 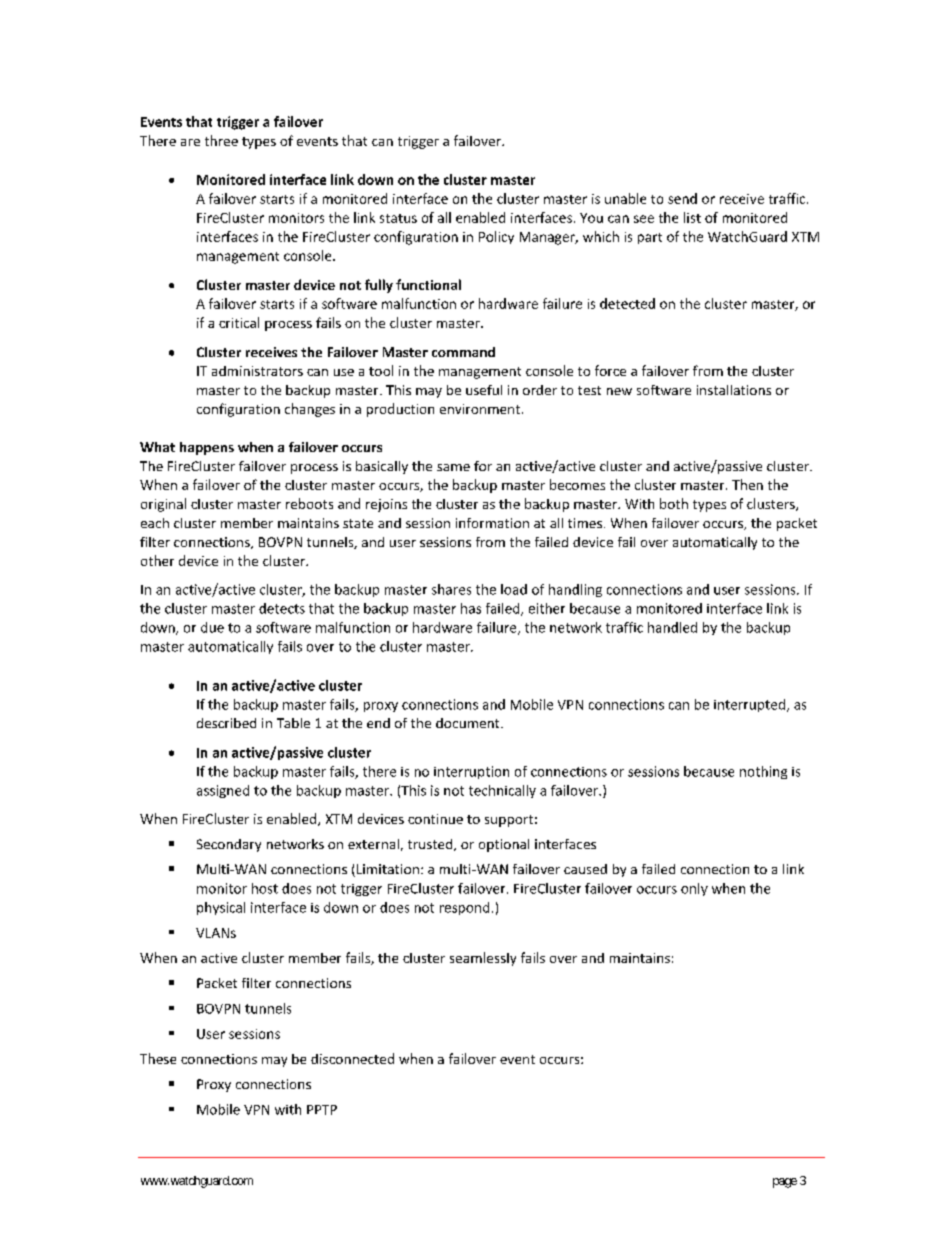 What do you see at coordinates (221, 140) in the screenshot?
I see `three` at bounding box center [221, 140].
